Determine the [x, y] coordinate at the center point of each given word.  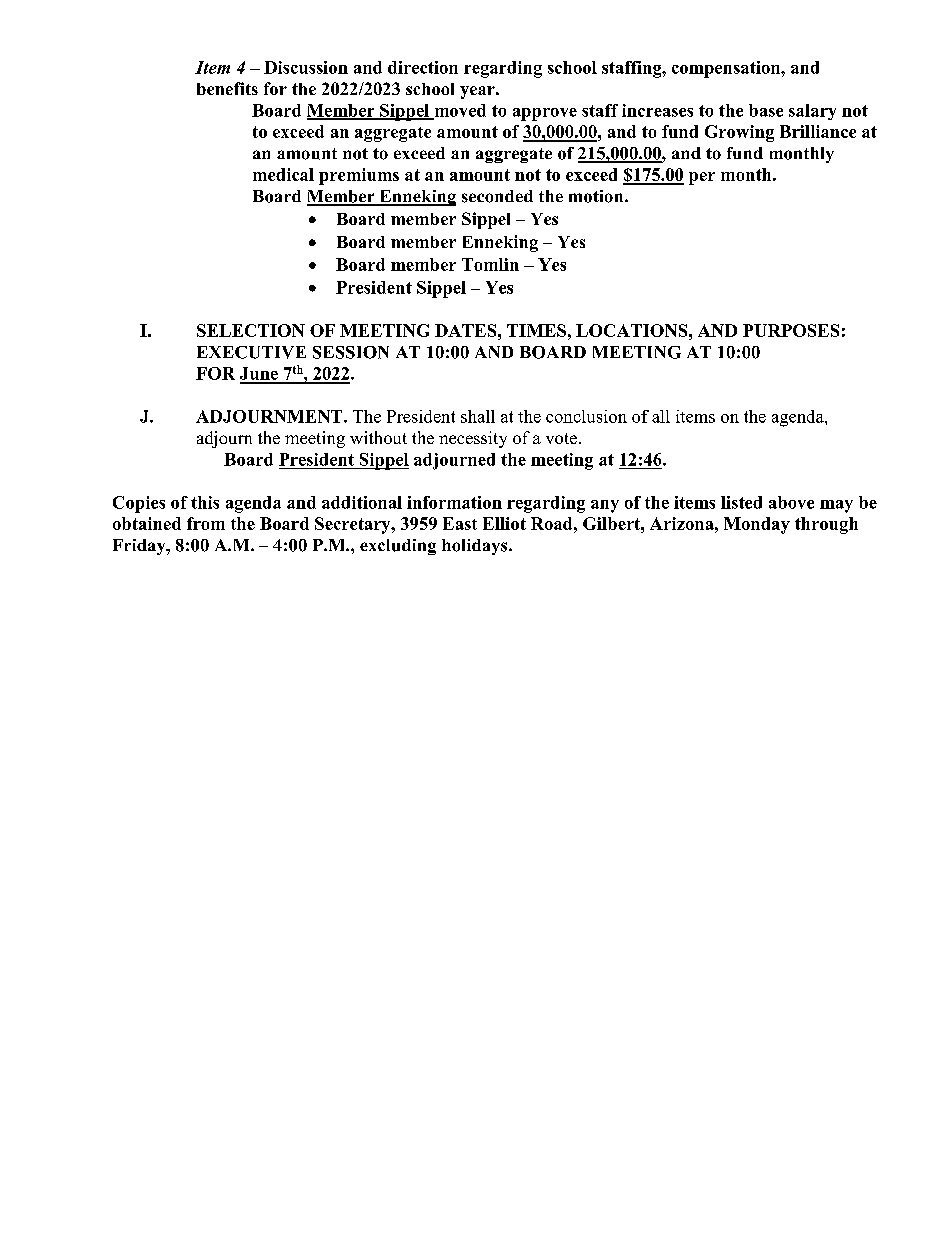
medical [283, 174]
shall [478, 416]
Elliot [504, 523]
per [702, 178]
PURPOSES [791, 330]
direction [423, 67]
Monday [757, 525]
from [206, 523]
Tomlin [490, 264]
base [766, 110]
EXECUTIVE [251, 352]
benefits [227, 88]
